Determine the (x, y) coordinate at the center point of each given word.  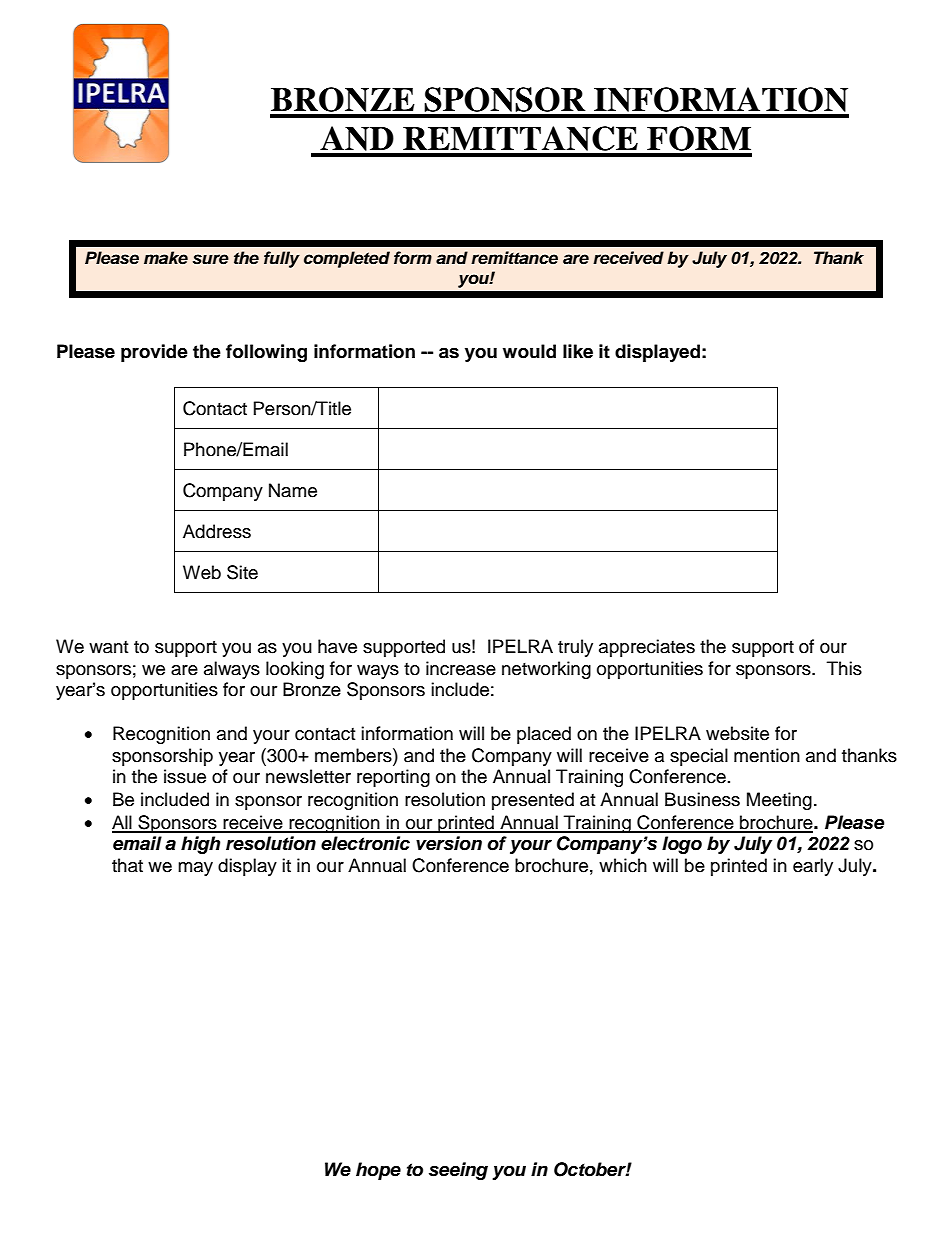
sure (211, 259)
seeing (458, 1171)
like (578, 351)
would (529, 351)
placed (544, 735)
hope (378, 1171)
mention (767, 755)
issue (185, 776)
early (813, 867)
